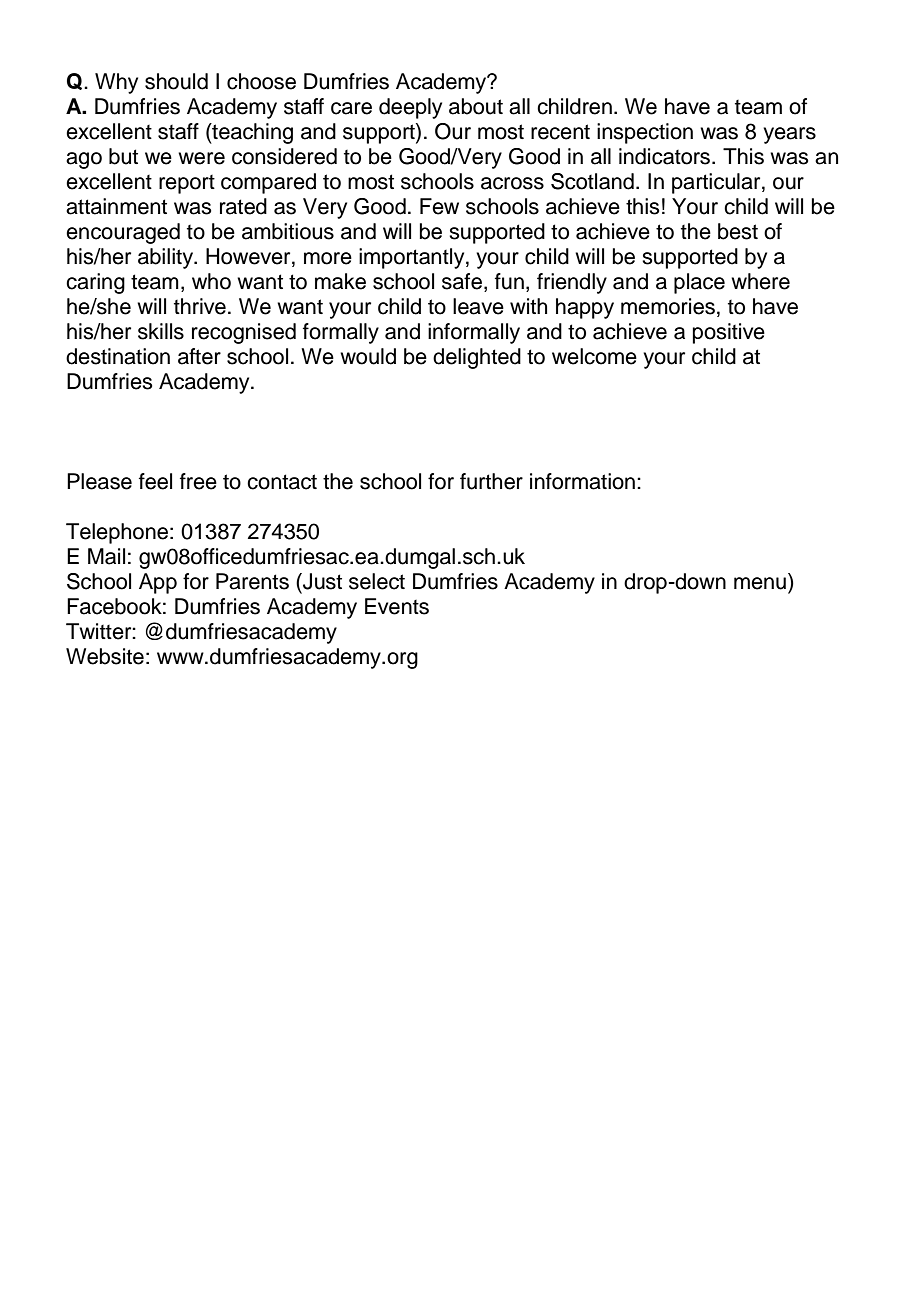  Describe the element at coordinates (477, 358) in the document. I see `delighted` at that location.
